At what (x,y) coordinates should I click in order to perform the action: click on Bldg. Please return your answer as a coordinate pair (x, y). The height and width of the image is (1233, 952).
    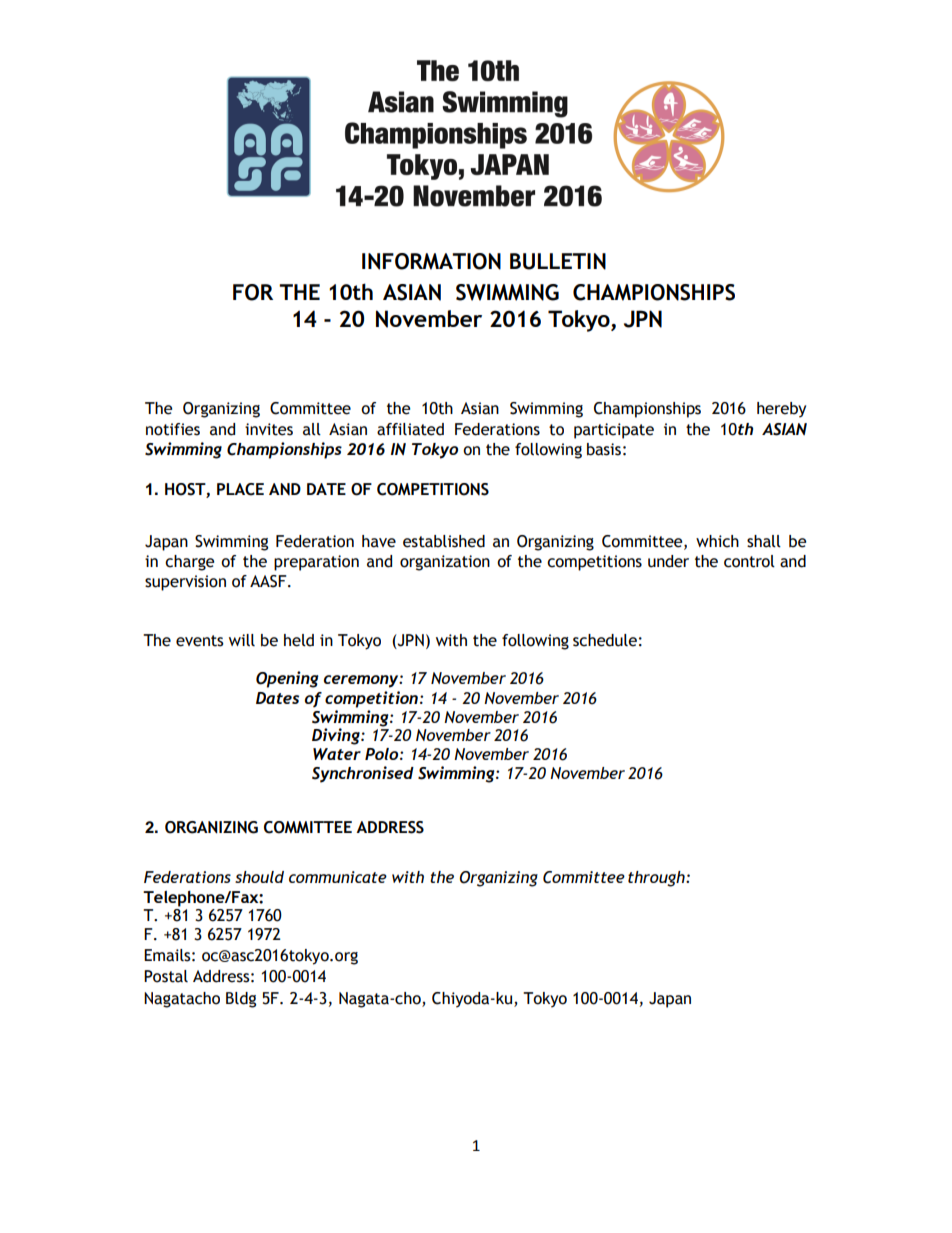
    Looking at the image, I should click on (241, 1000).
